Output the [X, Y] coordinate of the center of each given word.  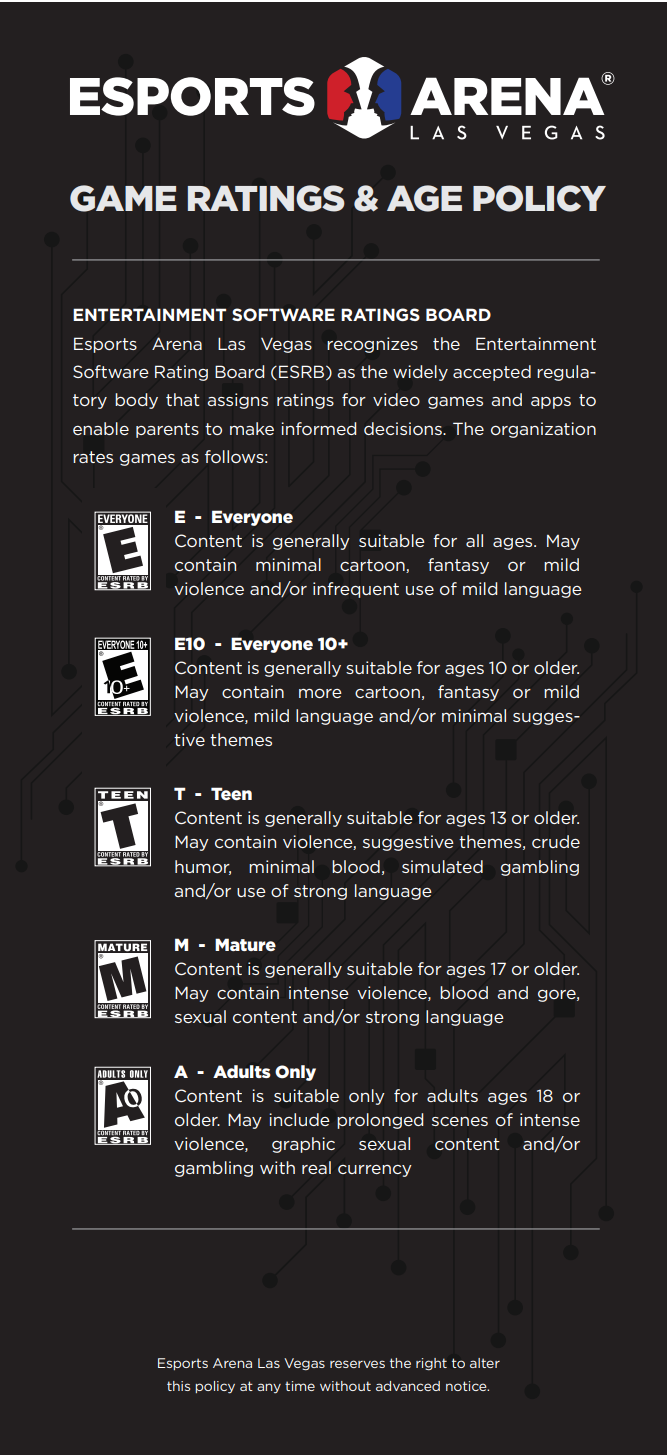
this [178, 1386]
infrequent [356, 590]
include [299, 1119]
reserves [357, 1364]
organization [543, 430]
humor [203, 867]
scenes [460, 1121]
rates [93, 457]
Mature [245, 944]
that [183, 399]
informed [318, 428]
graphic [303, 1145]
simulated [442, 866]
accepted [492, 373]
